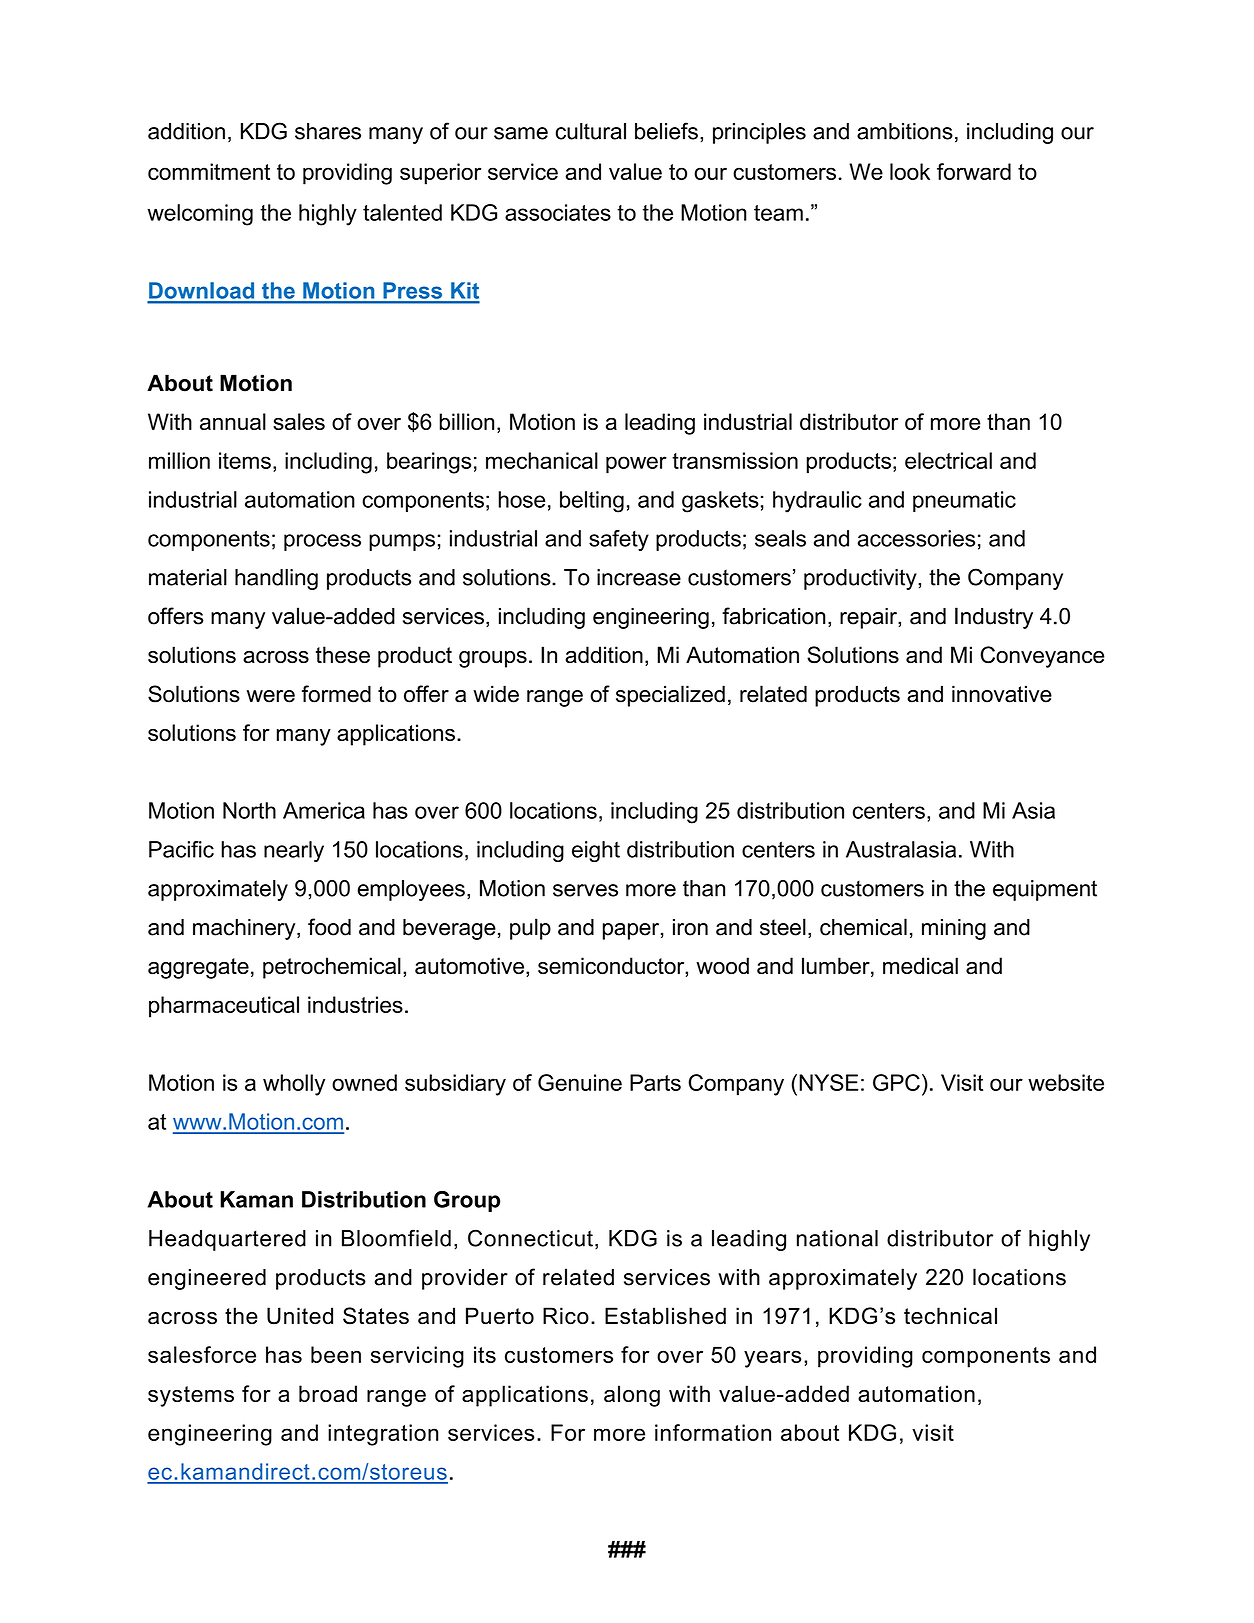 The height and width of the screenshot is (1623, 1254). What do you see at coordinates (590, 131) in the screenshot?
I see `cultural` at bounding box center [590, 131].
